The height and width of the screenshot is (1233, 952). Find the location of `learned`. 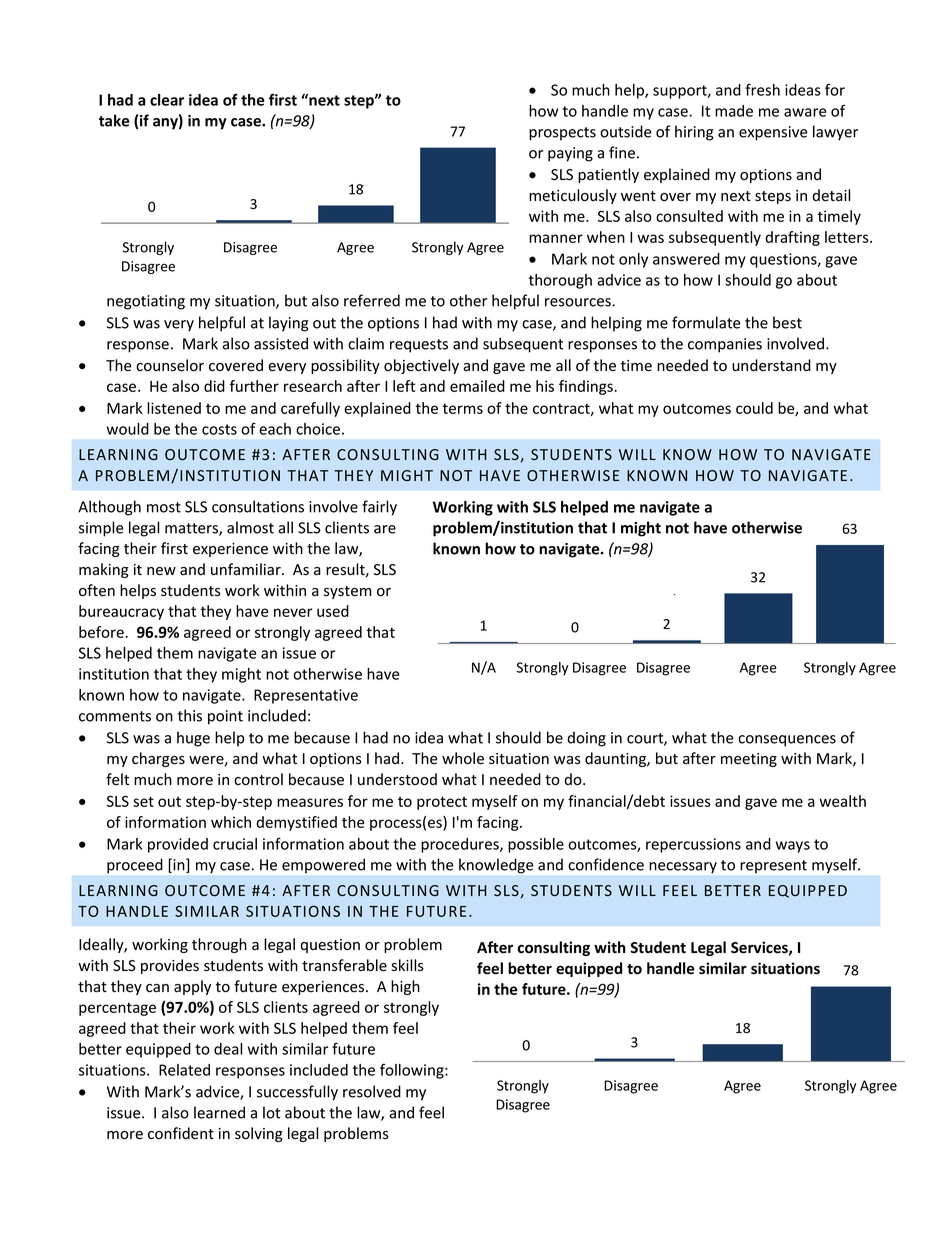

learned is located at coordinates (219, 1112).
